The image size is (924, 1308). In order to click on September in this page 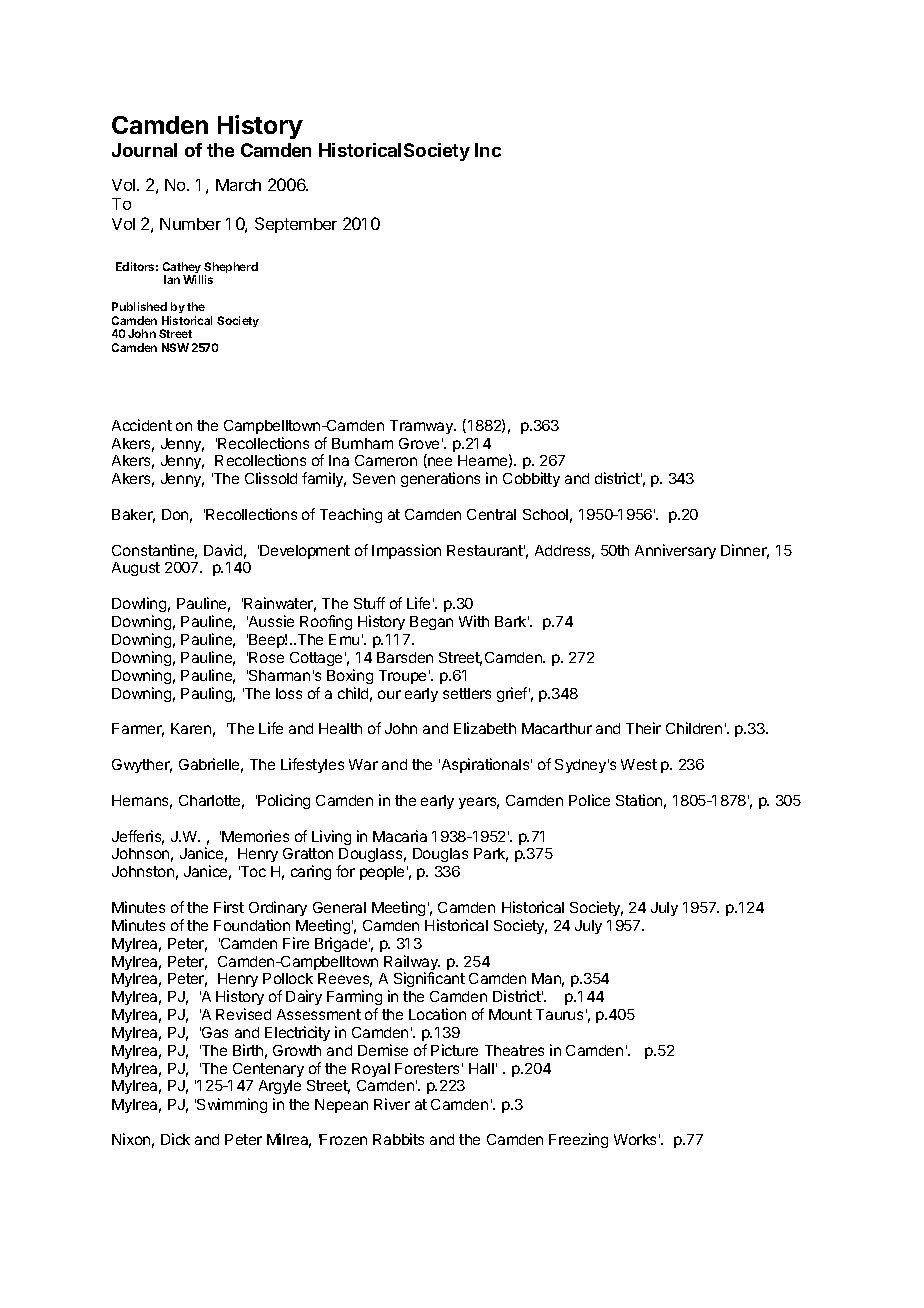, I will do `click(296, 225)`.
